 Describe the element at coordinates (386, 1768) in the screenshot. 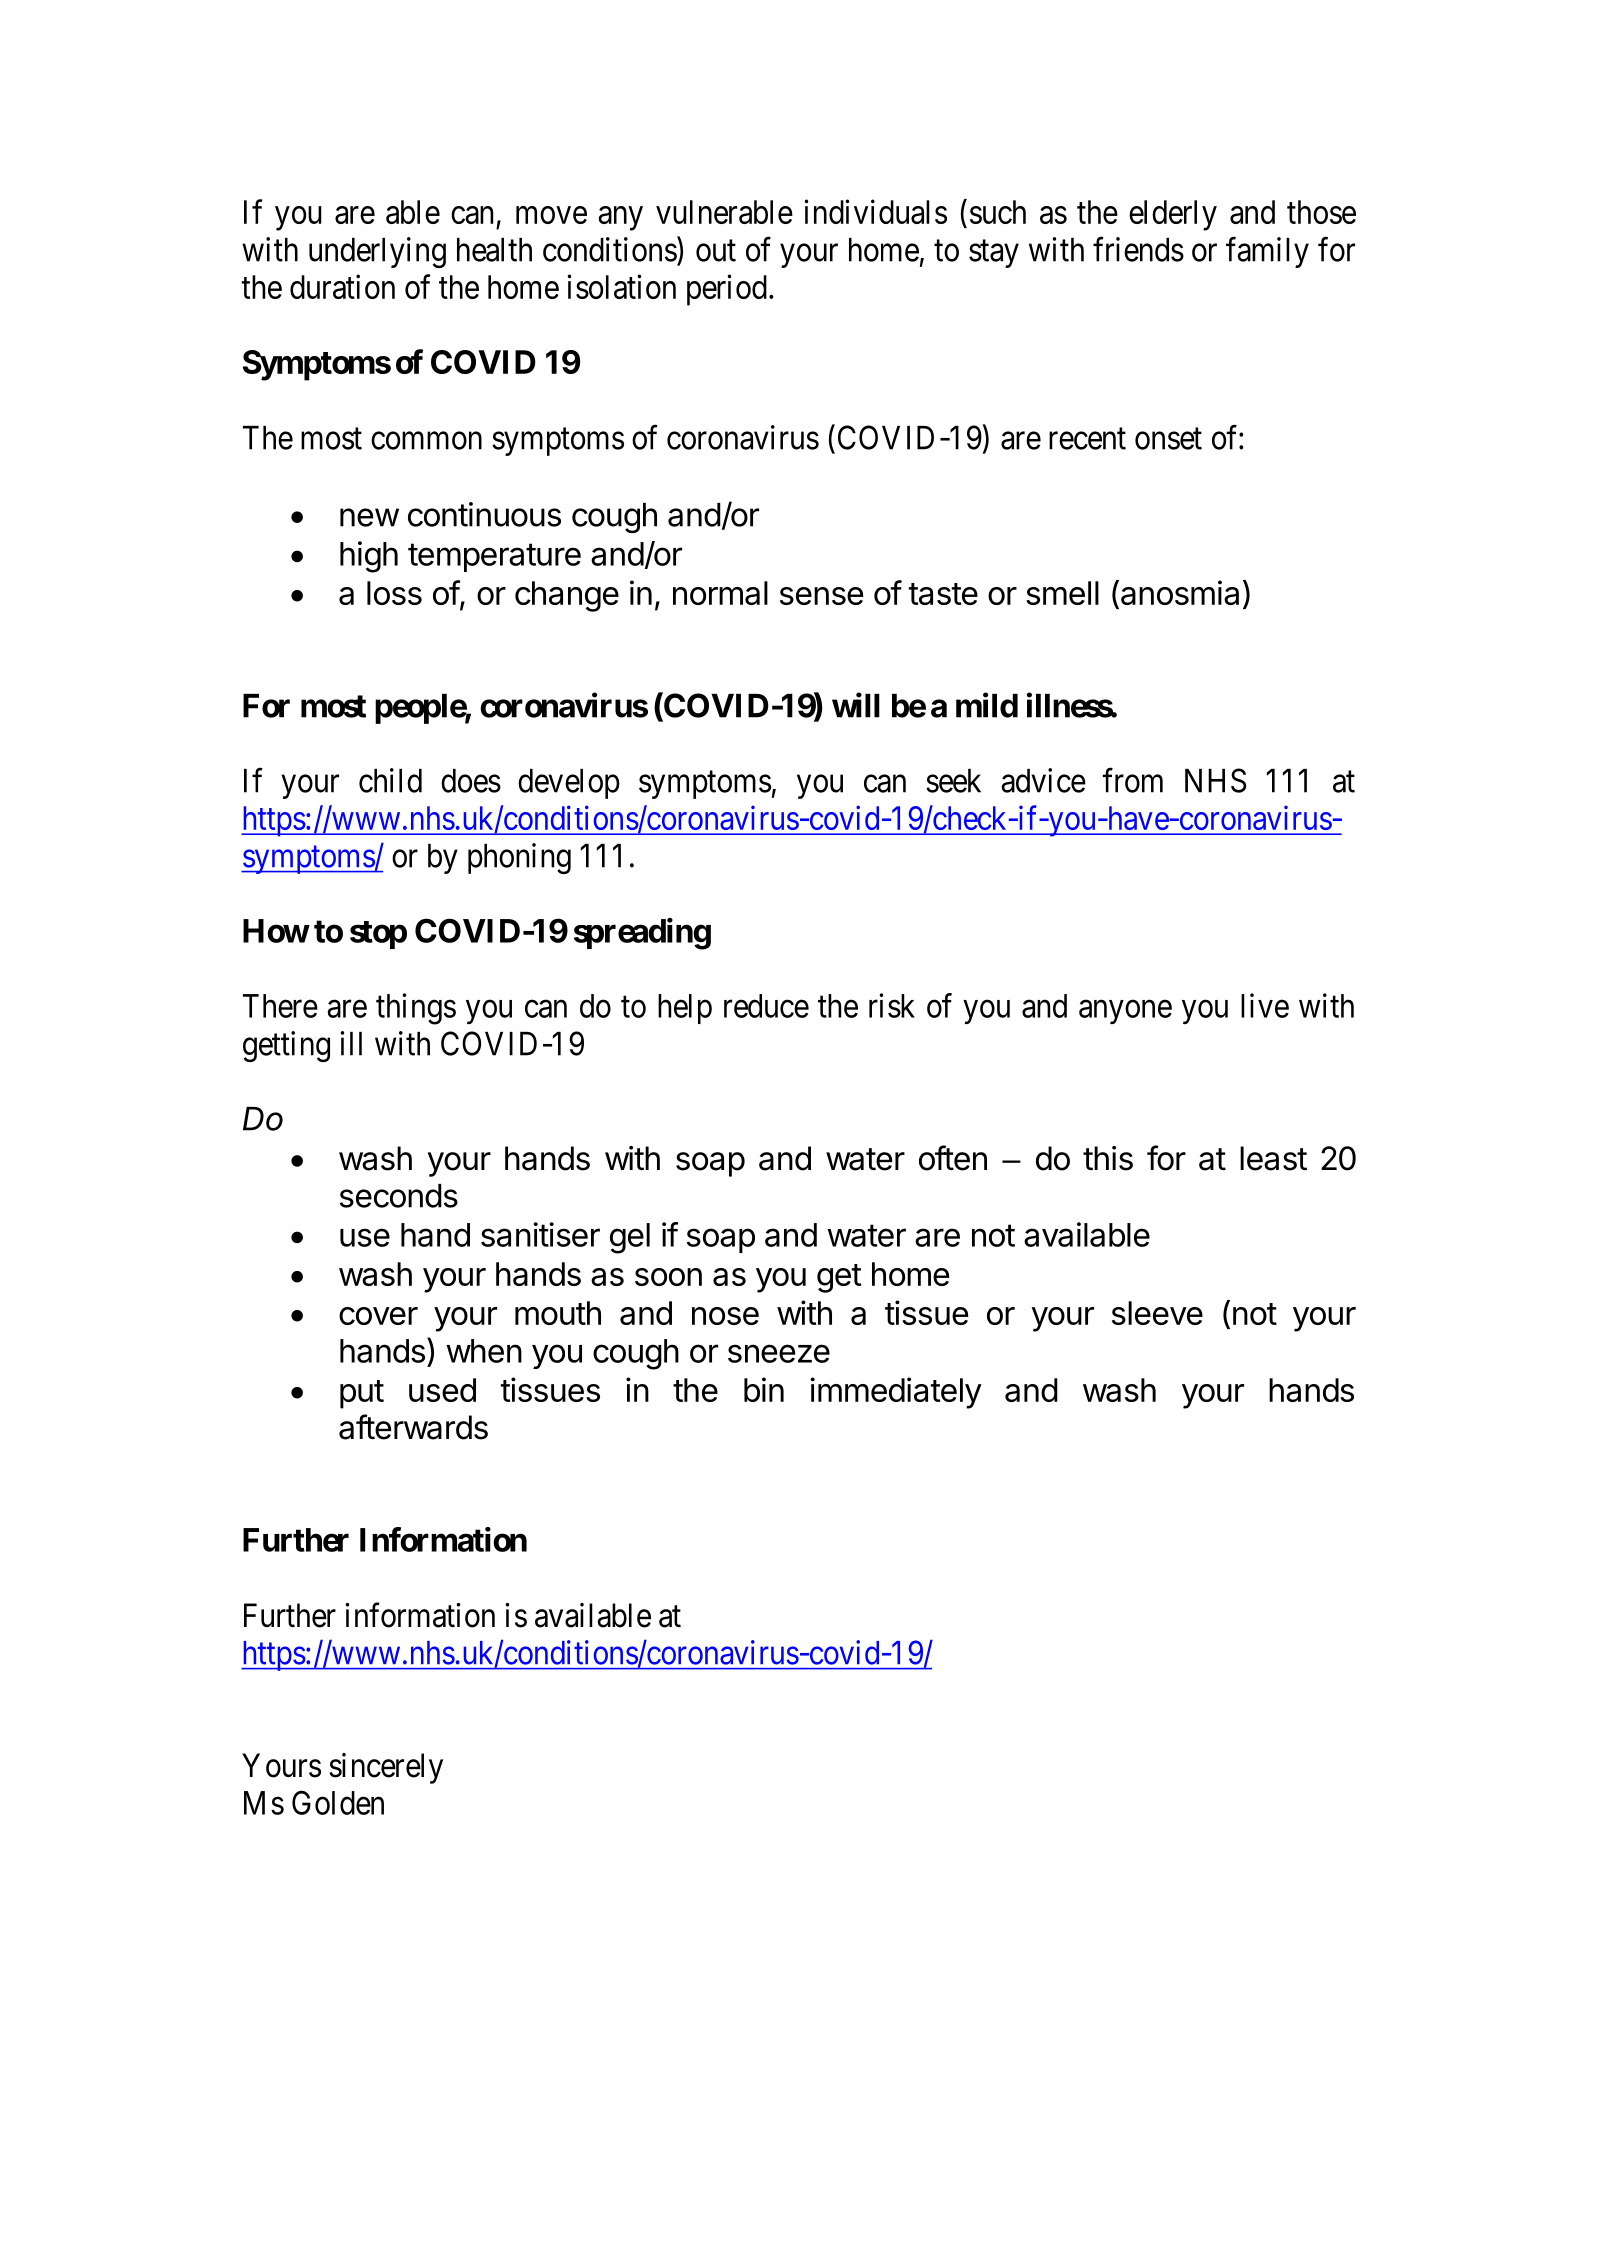

I see `sincerely` at that location.
